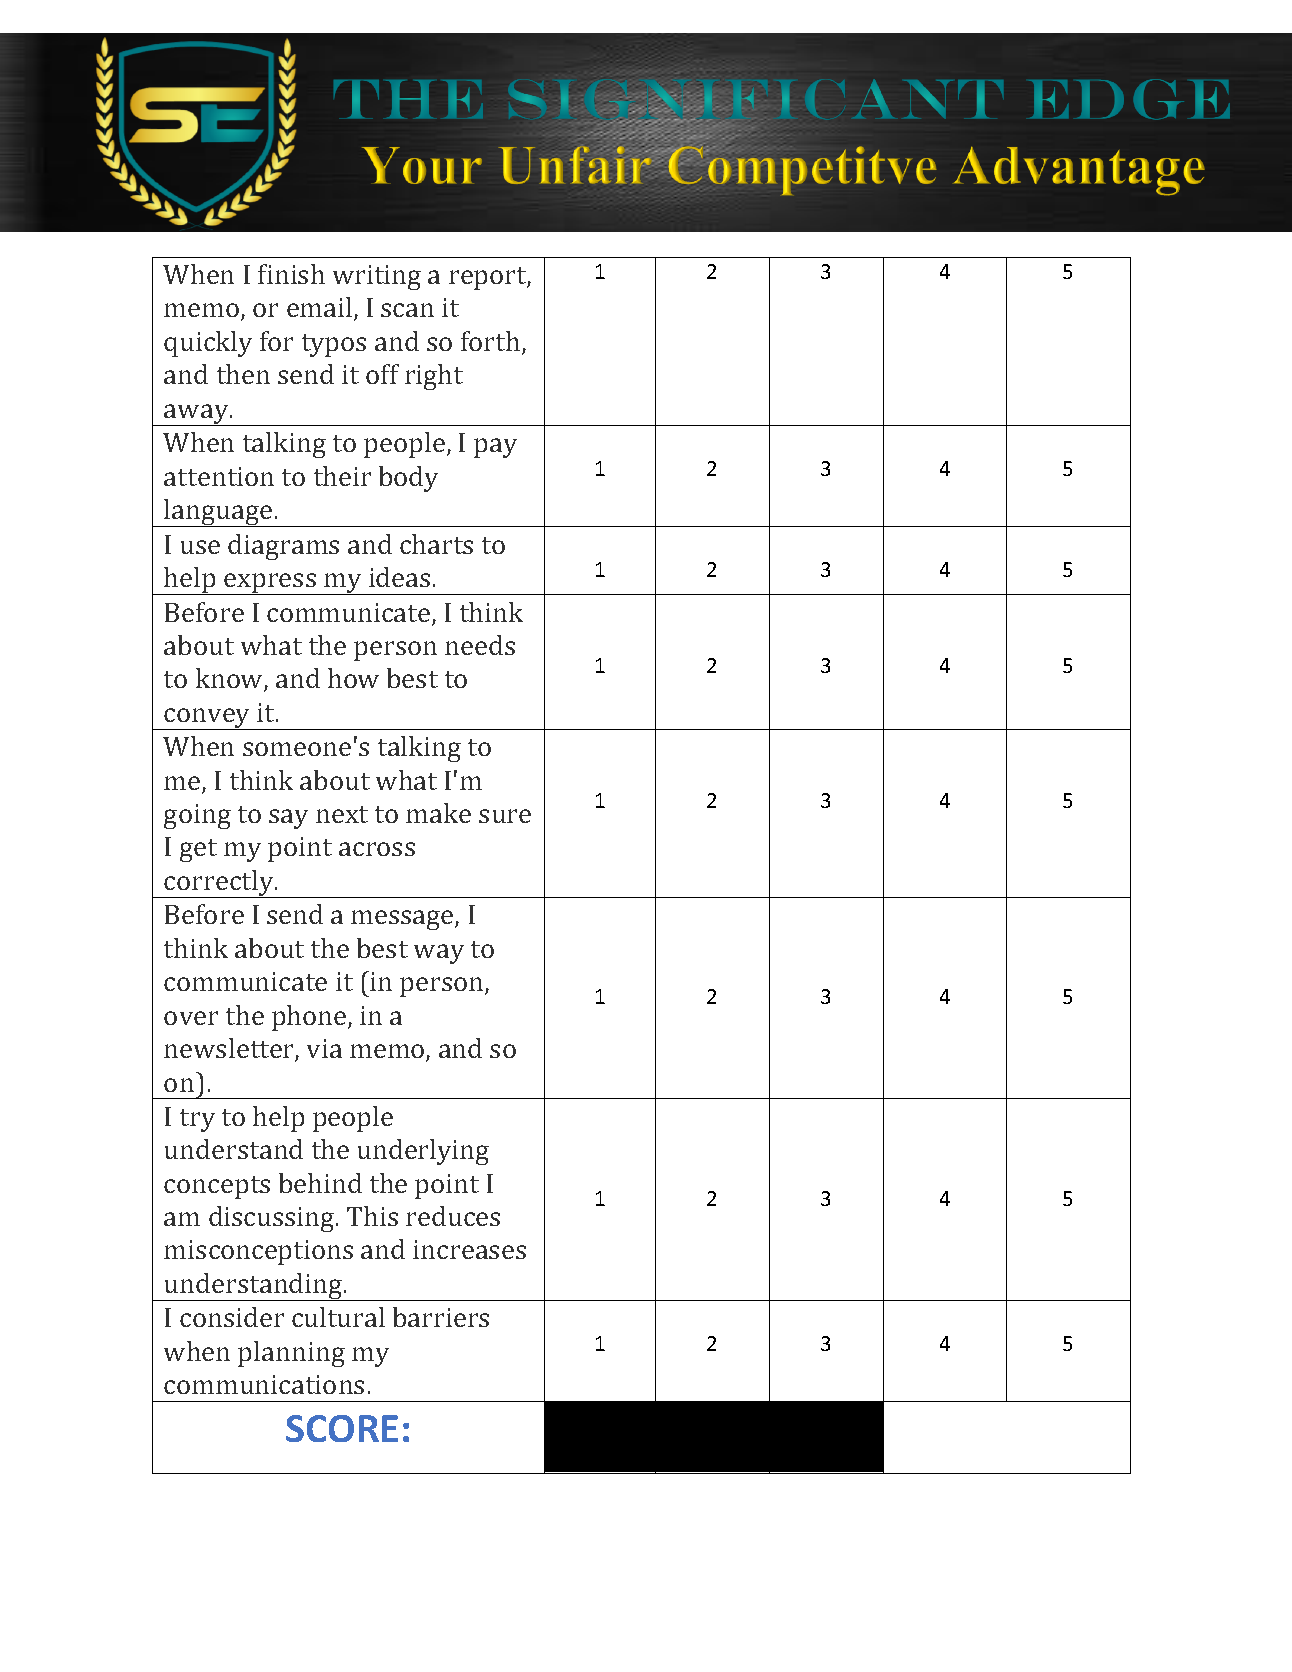 This screenshot has width=1292, height=1672. What do you see at coordinates (353, 678) in the screenshot?
I see `how` at bounding box center [353, 678].
